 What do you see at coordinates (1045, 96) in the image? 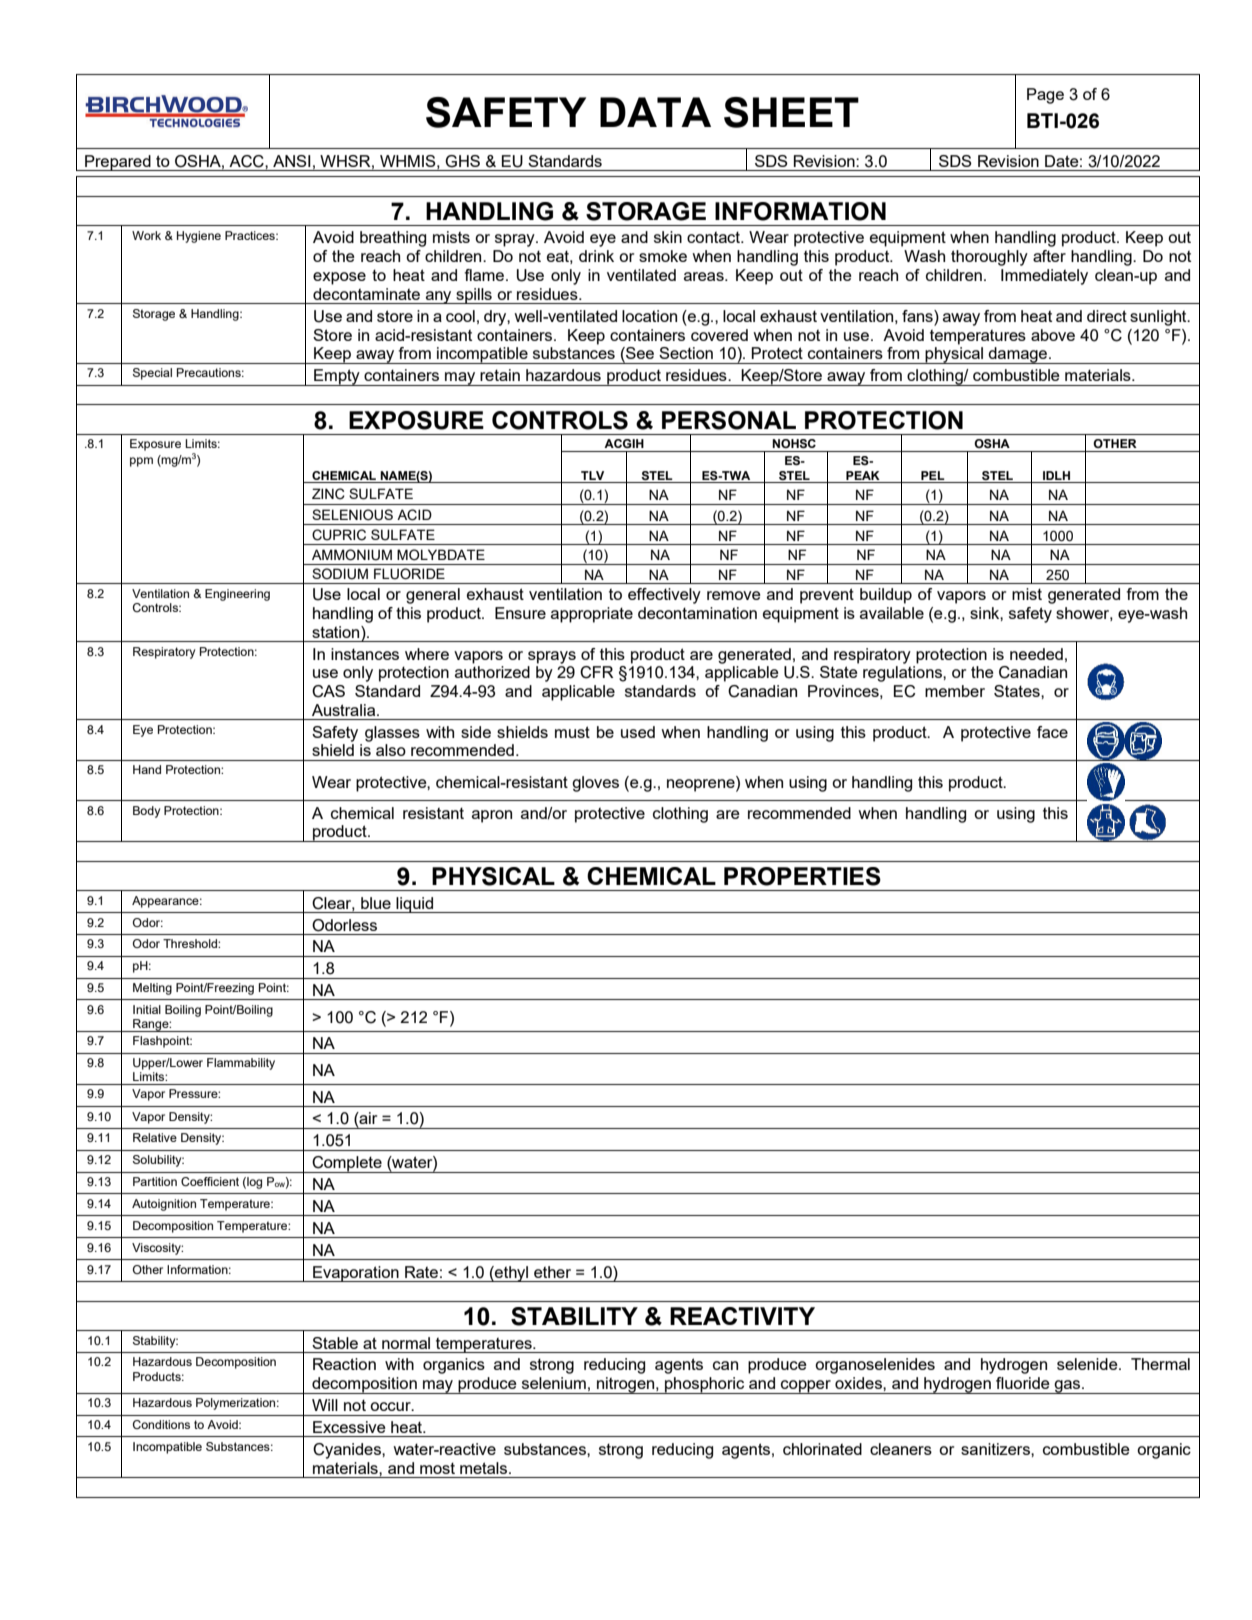
I see `Page` at bounding box center [1045, 96].
